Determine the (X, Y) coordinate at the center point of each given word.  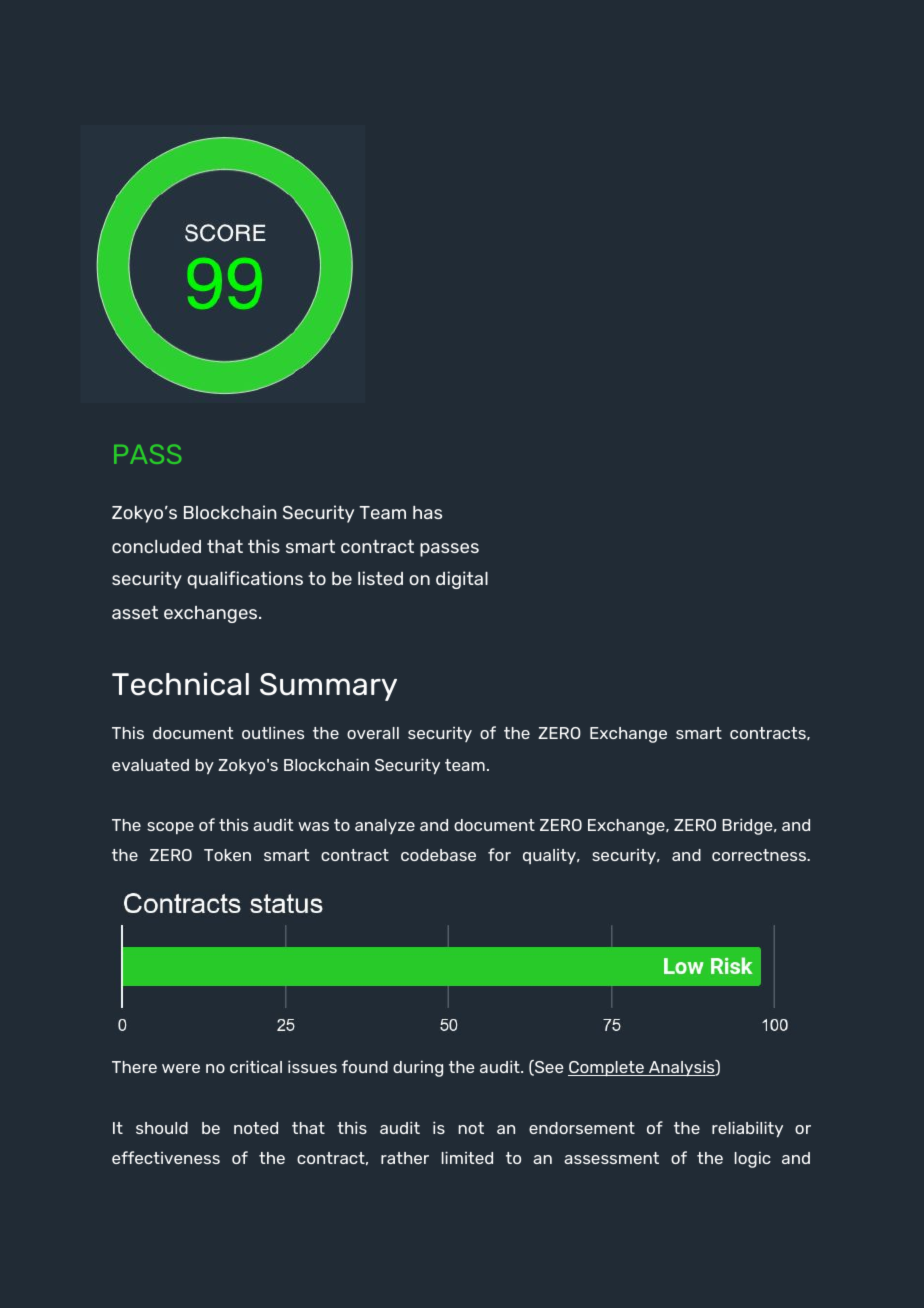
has (427, 512)
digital (462, 580)
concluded (156, 546)
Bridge (748, 826)
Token (227, 855)
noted (256, 1128)
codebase (438, 855)
